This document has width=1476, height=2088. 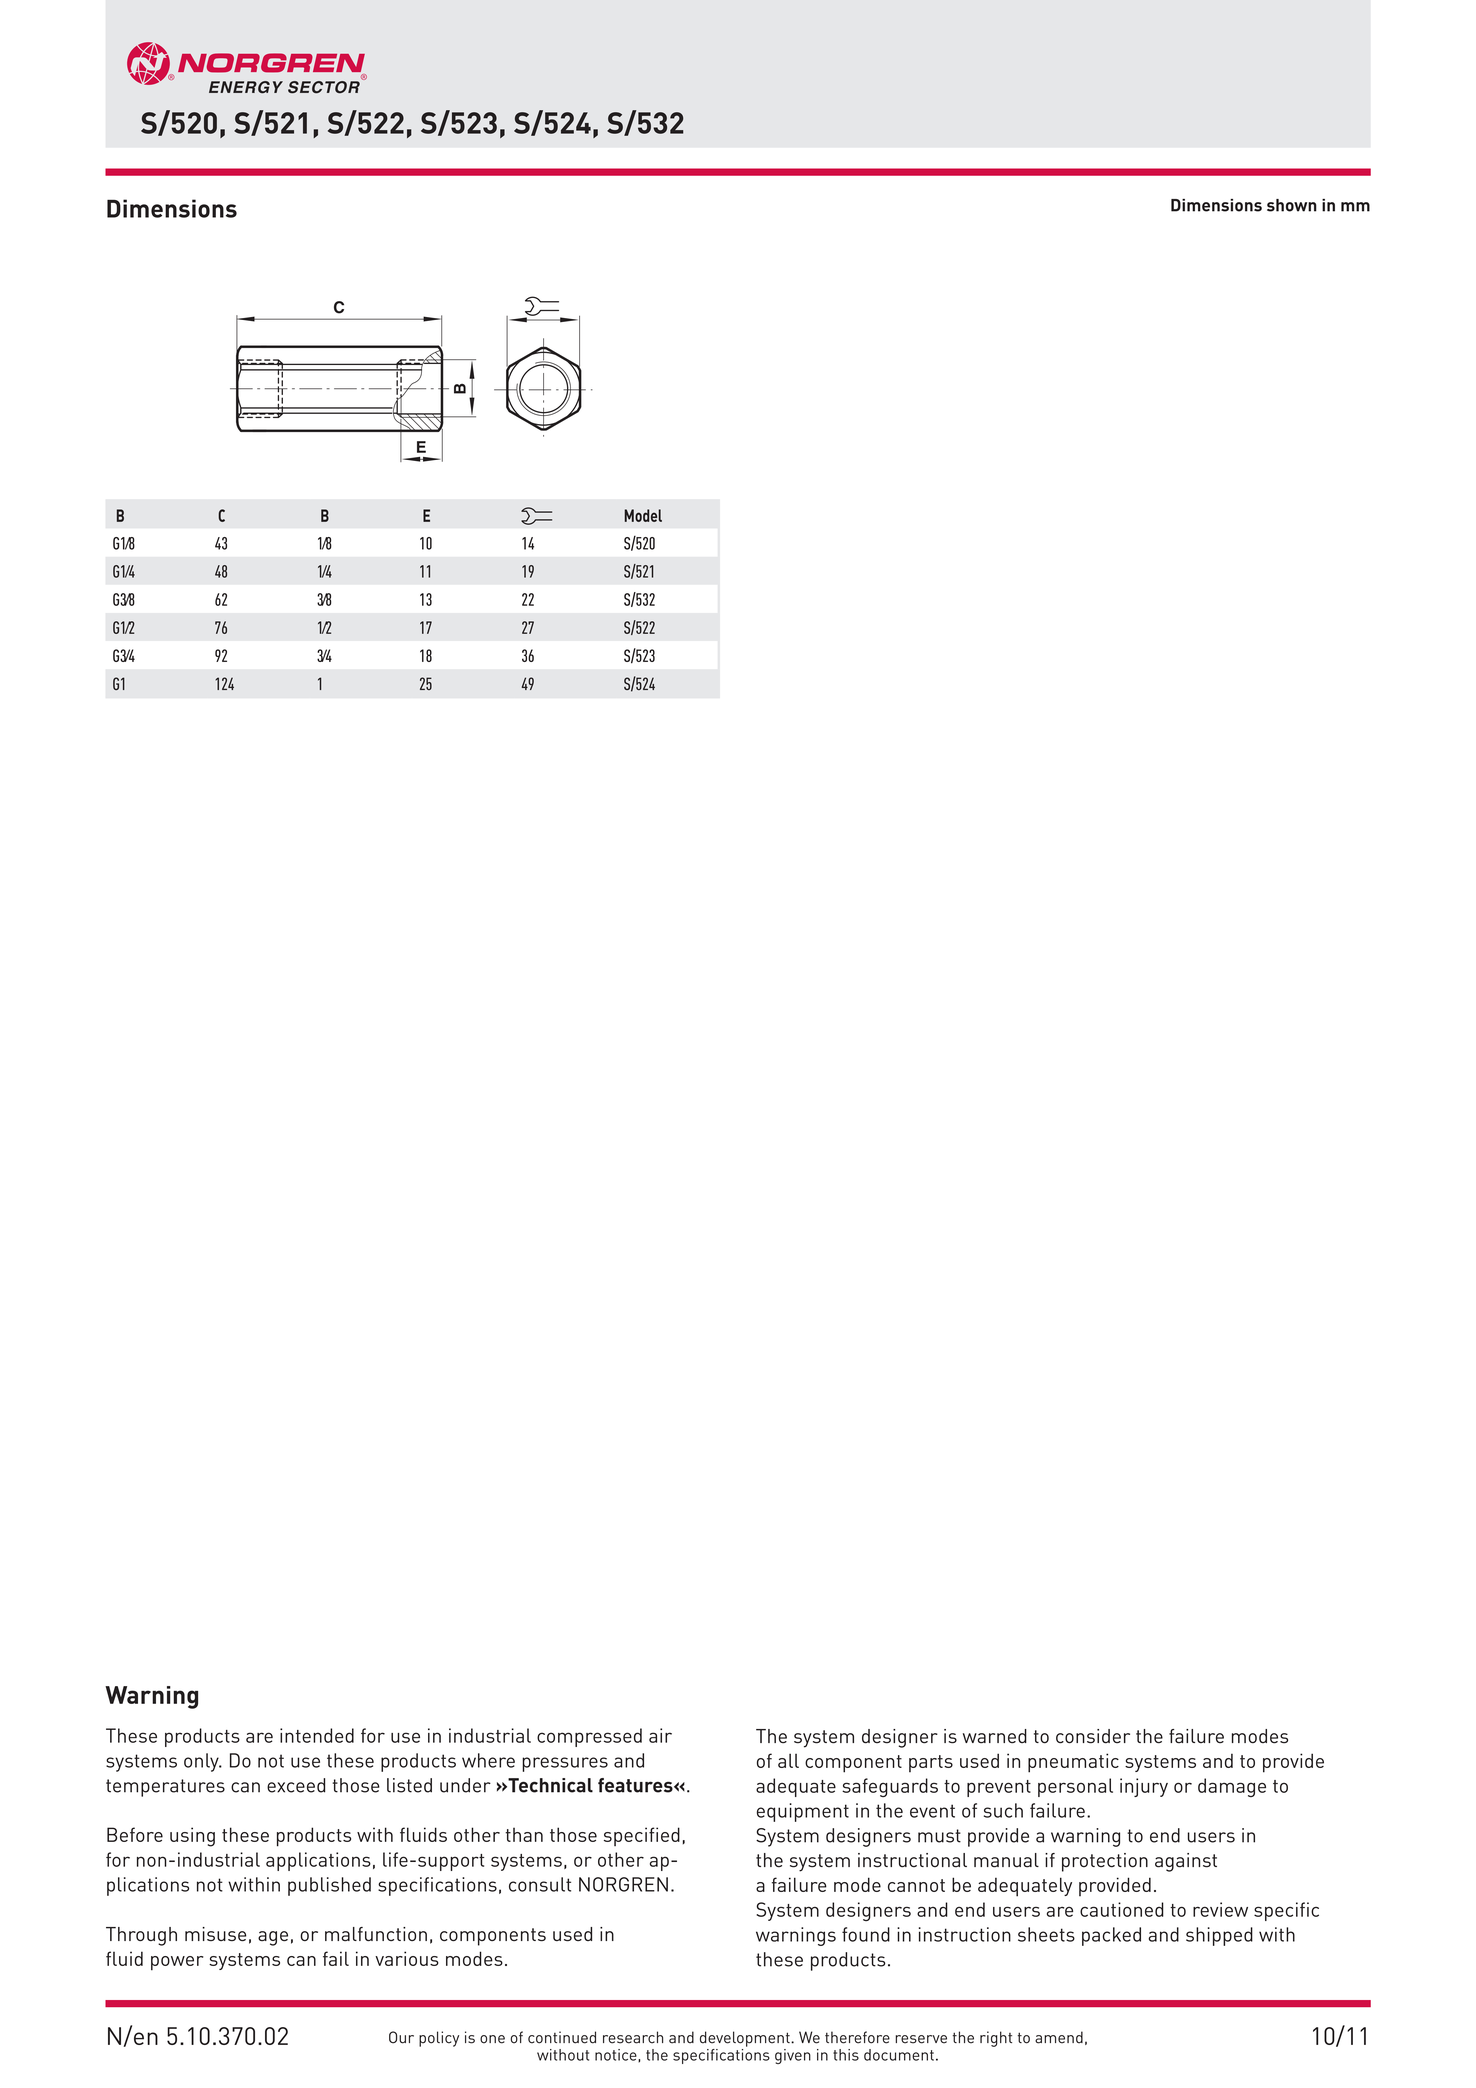 What do you see at coordinates (215, 1934) in the document?
I see `misuse` at bounding box center [215, 1934].
